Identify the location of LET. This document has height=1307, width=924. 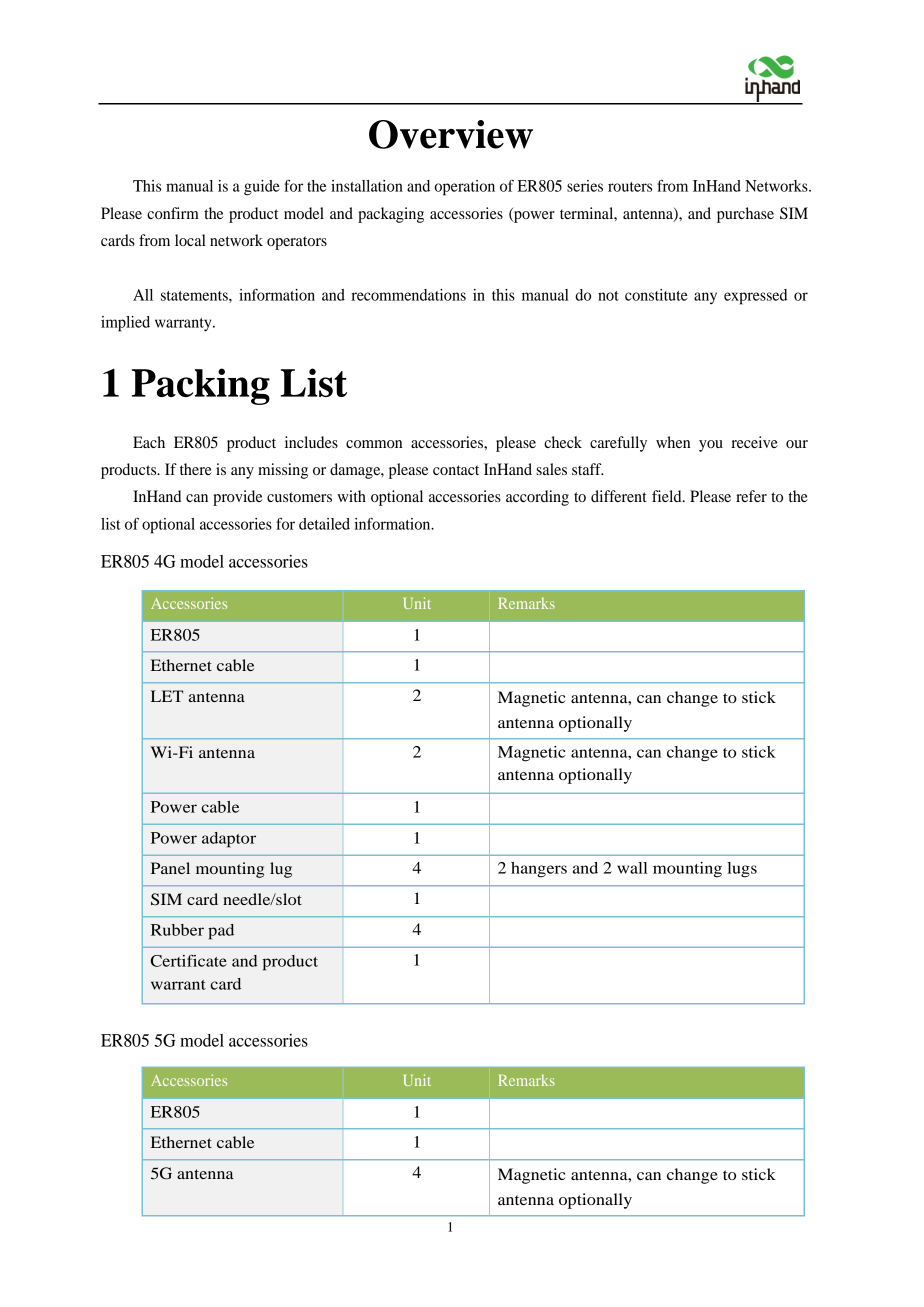
(167, 696).
